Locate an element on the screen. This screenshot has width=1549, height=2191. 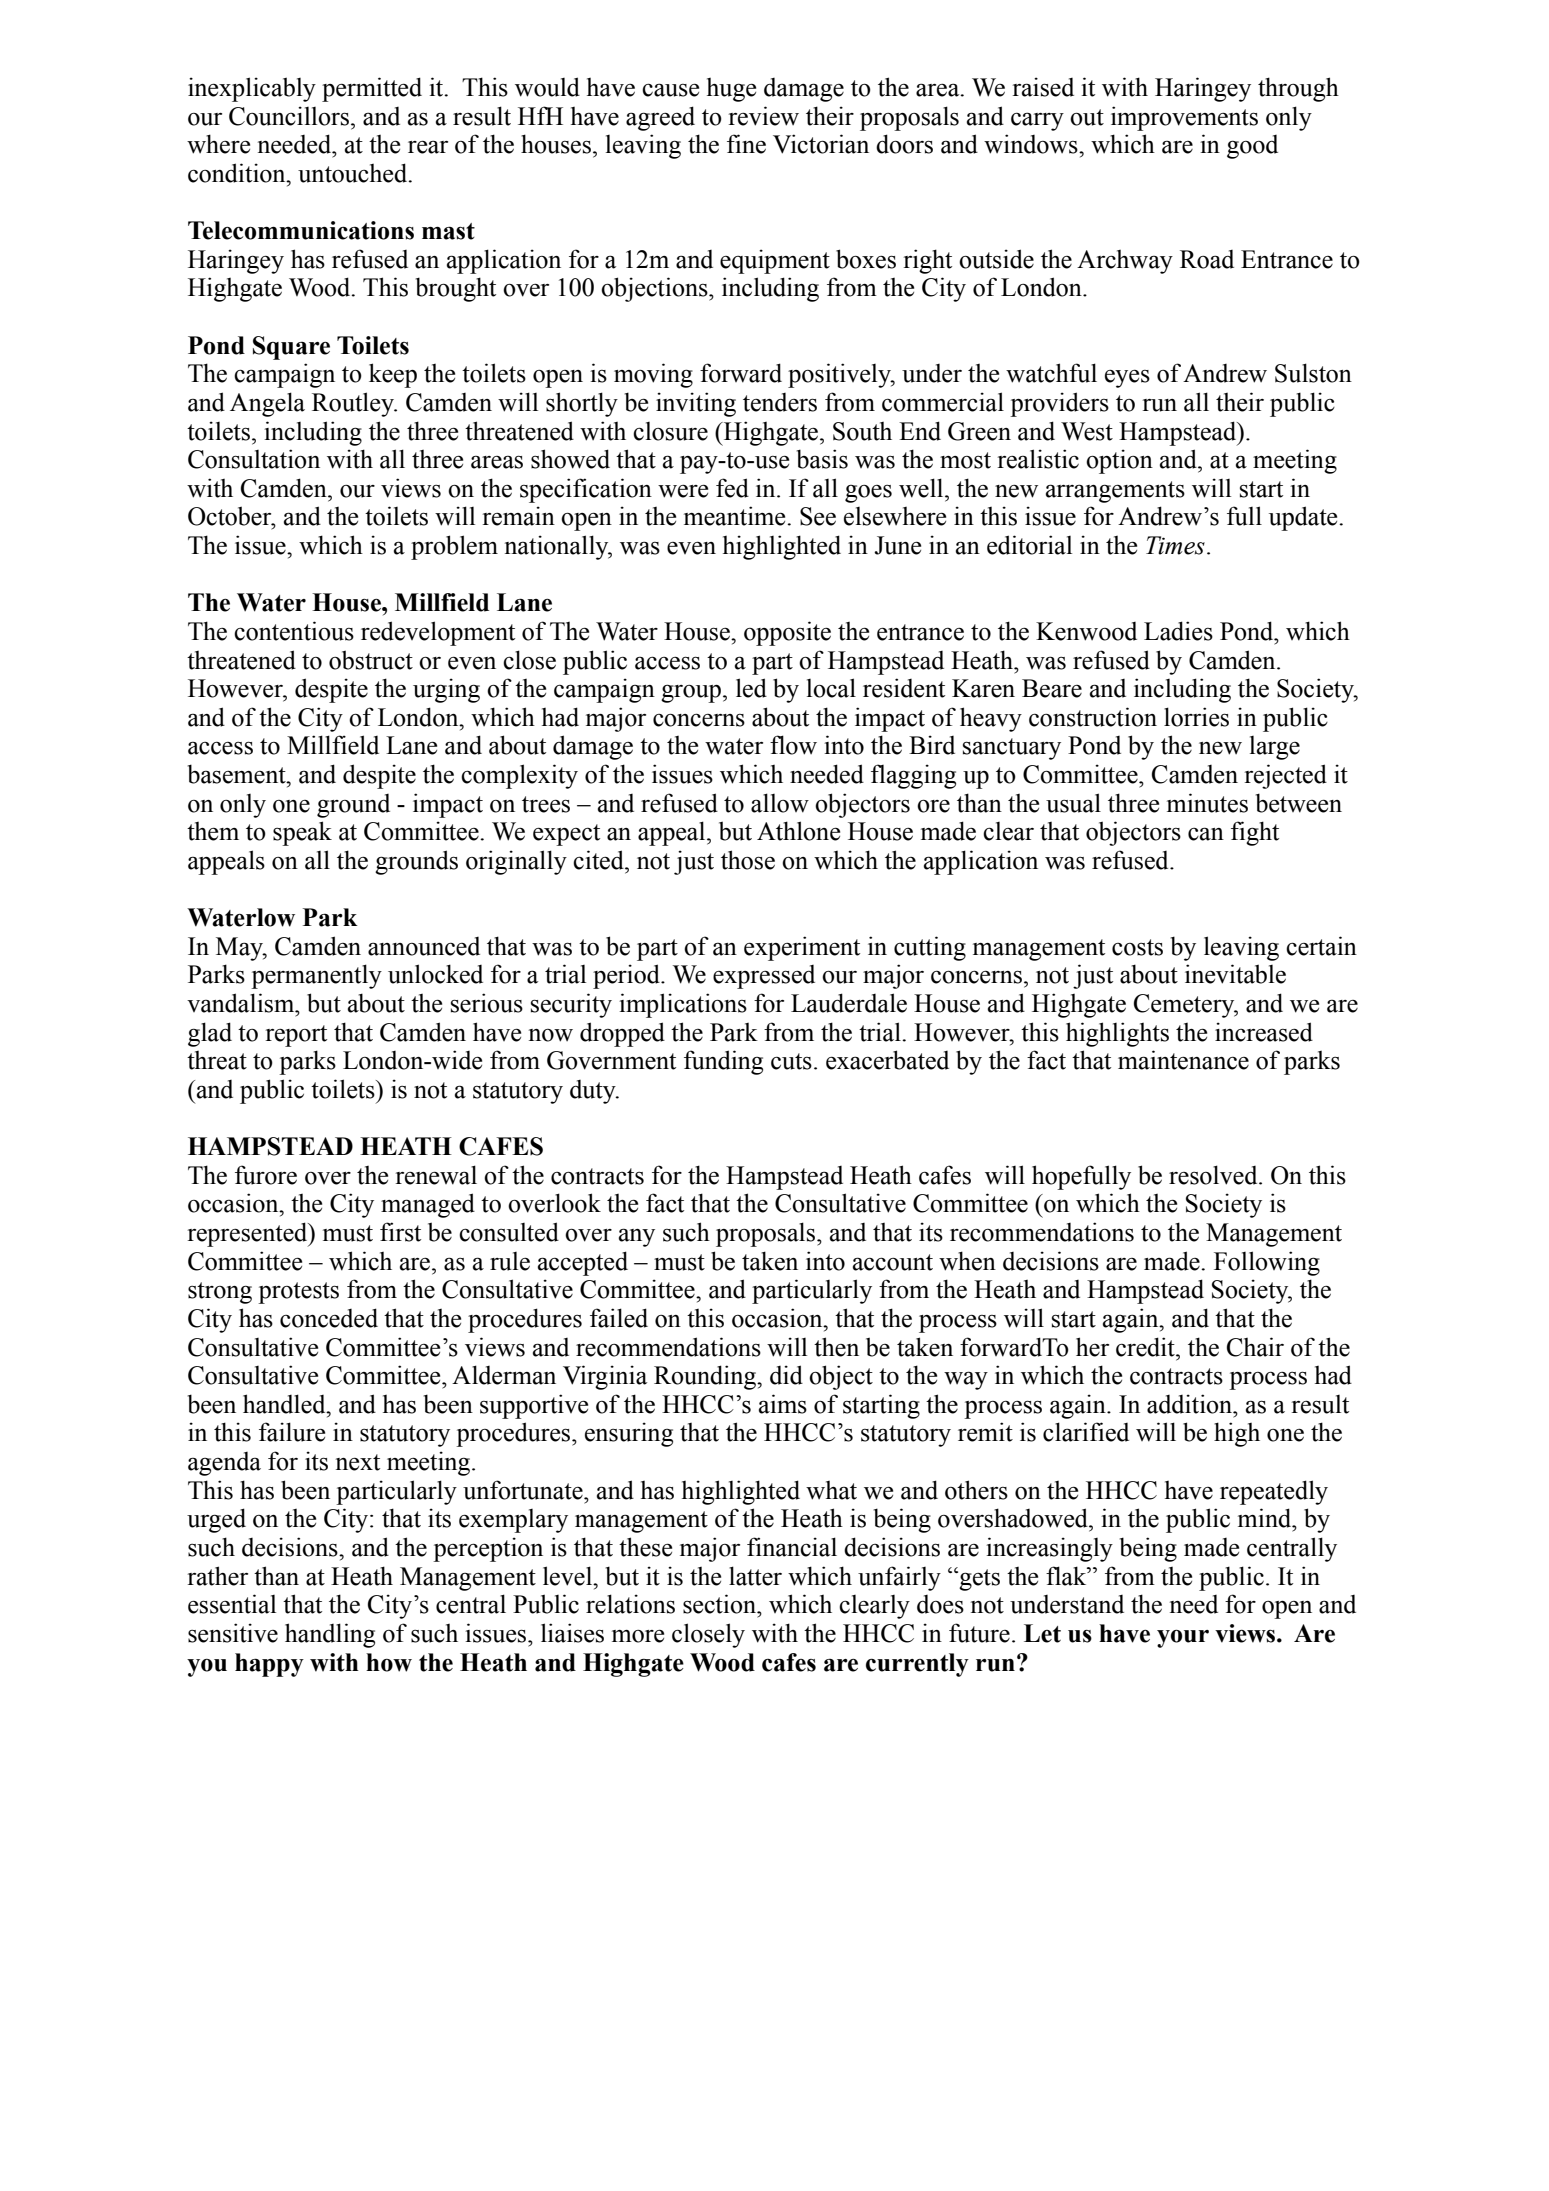
speak is located at coordinates (302, 833).
